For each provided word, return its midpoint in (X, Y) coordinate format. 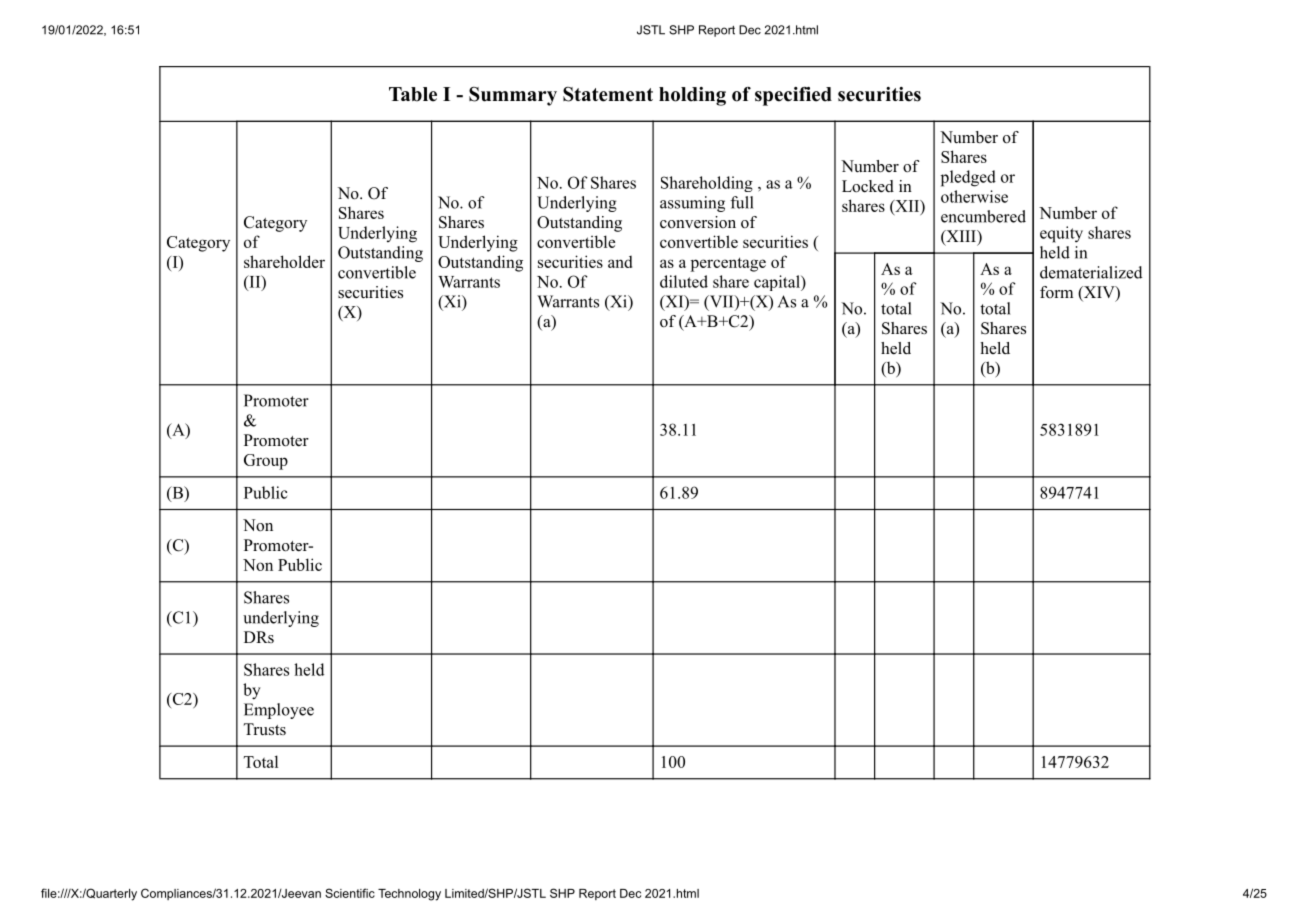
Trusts (265, 729)
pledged (968, 178)
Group (266, 462)
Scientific (350, 893)
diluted (684, 281)
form (1056, 292)
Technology (409, 895)
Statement (608, 94)
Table (413, 94)
